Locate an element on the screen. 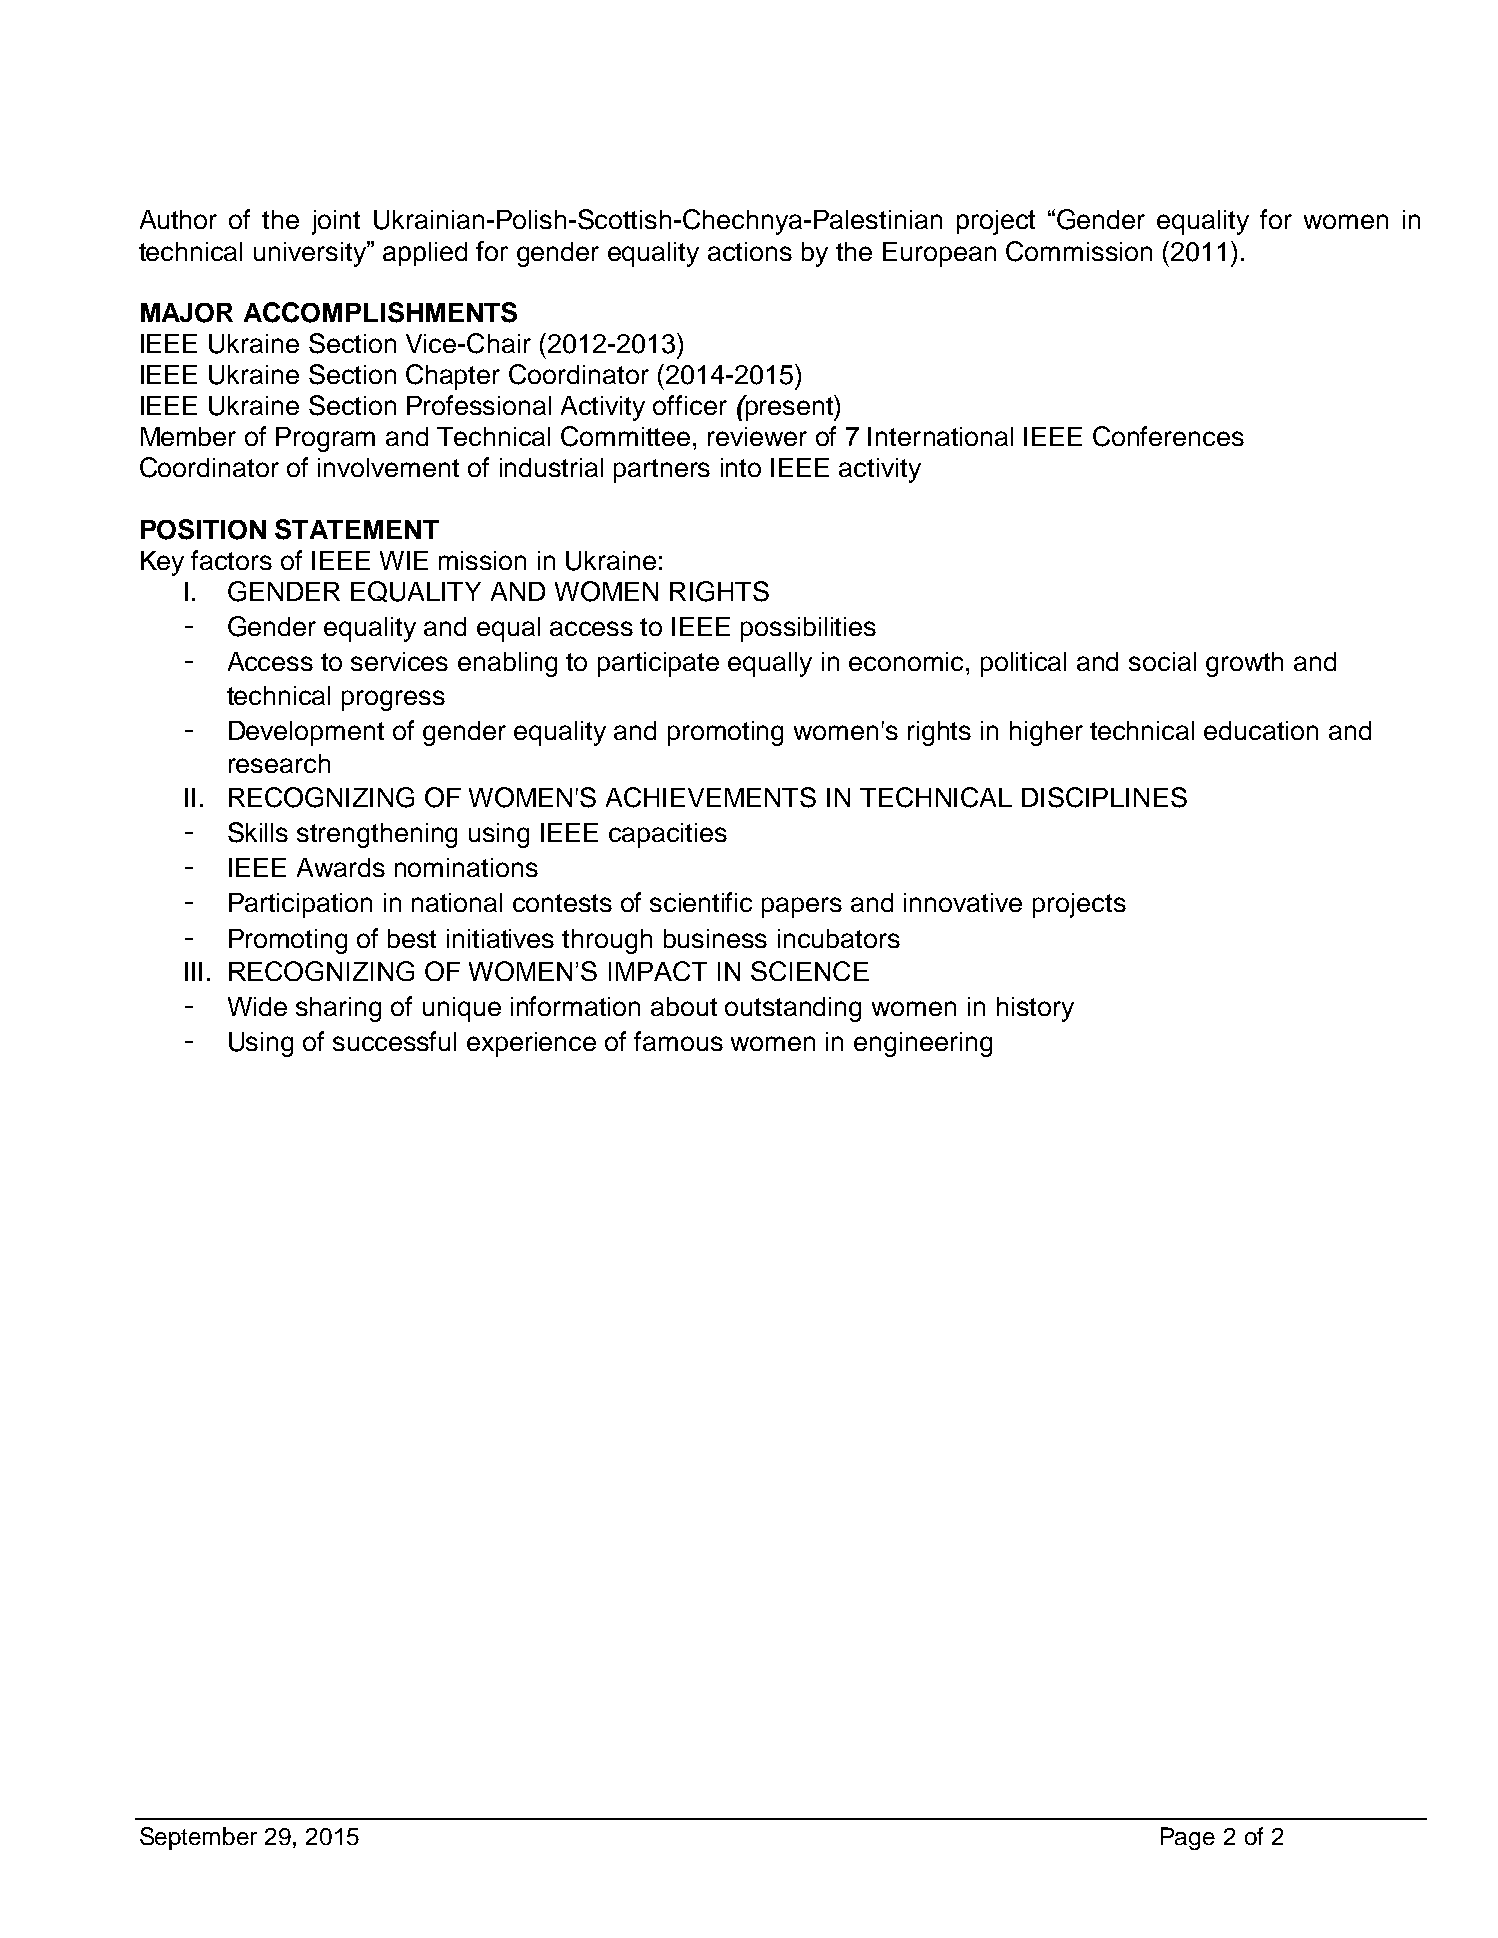 Image resolution: width=1498 pixels, height=1938 pixels. actions is located at coordinates (750, 251).
